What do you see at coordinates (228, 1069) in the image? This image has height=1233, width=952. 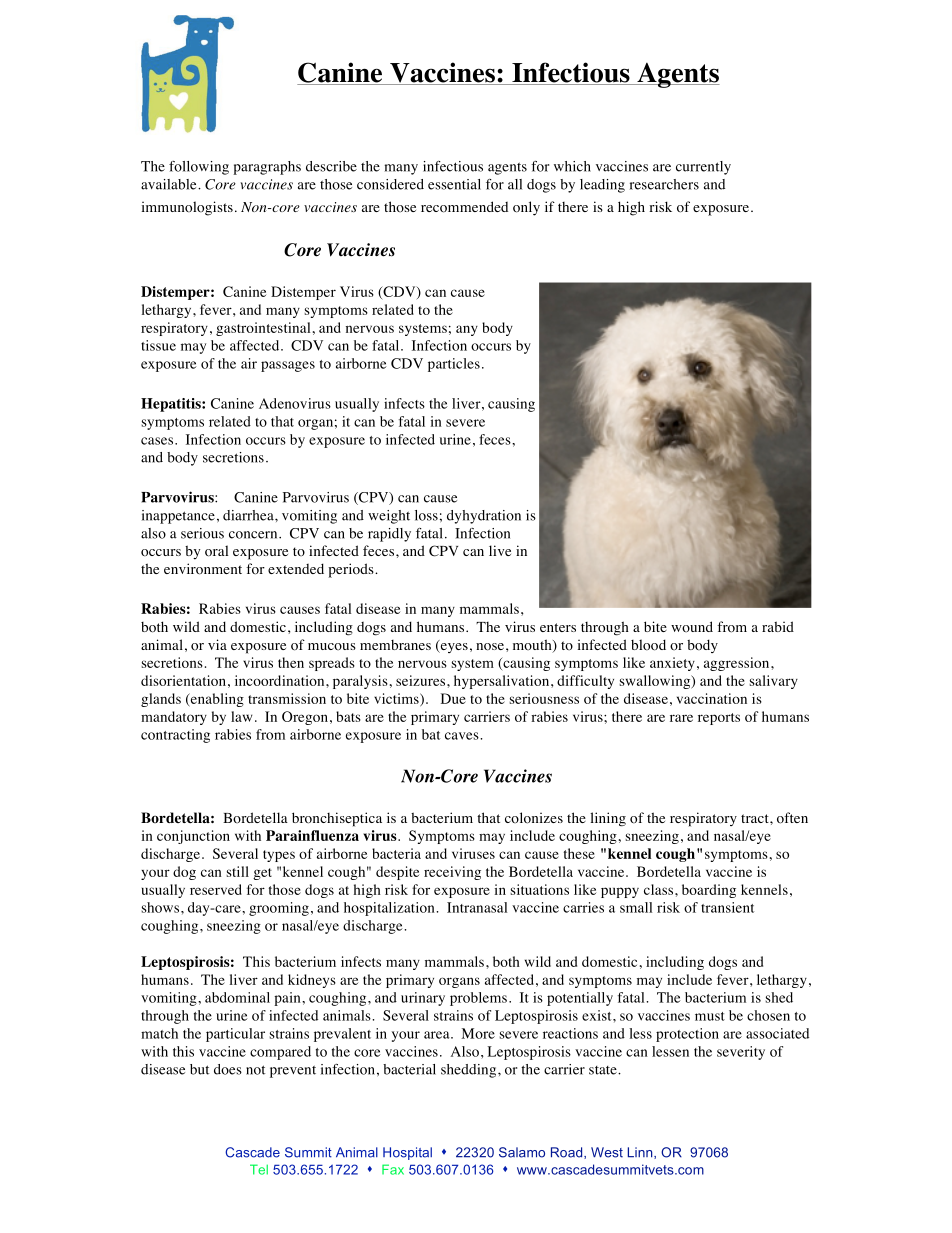 I see `does` at bounding box center [228, 1069].
